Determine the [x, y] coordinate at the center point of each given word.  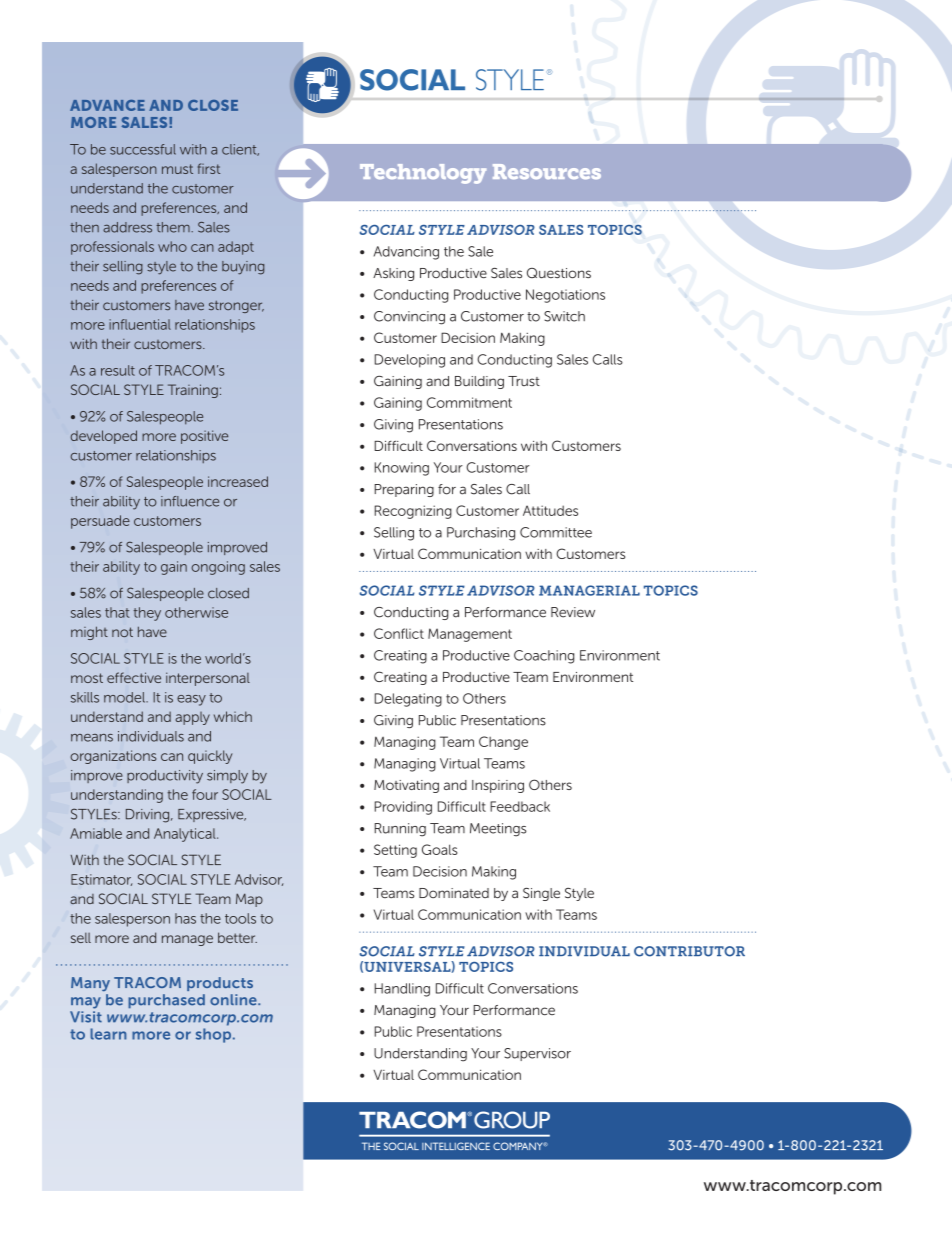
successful [143, 149]
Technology [423, 174]
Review [573, 612]
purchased [166, 1001]
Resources [547, 171]
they [147, 614]
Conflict [399, 633]
